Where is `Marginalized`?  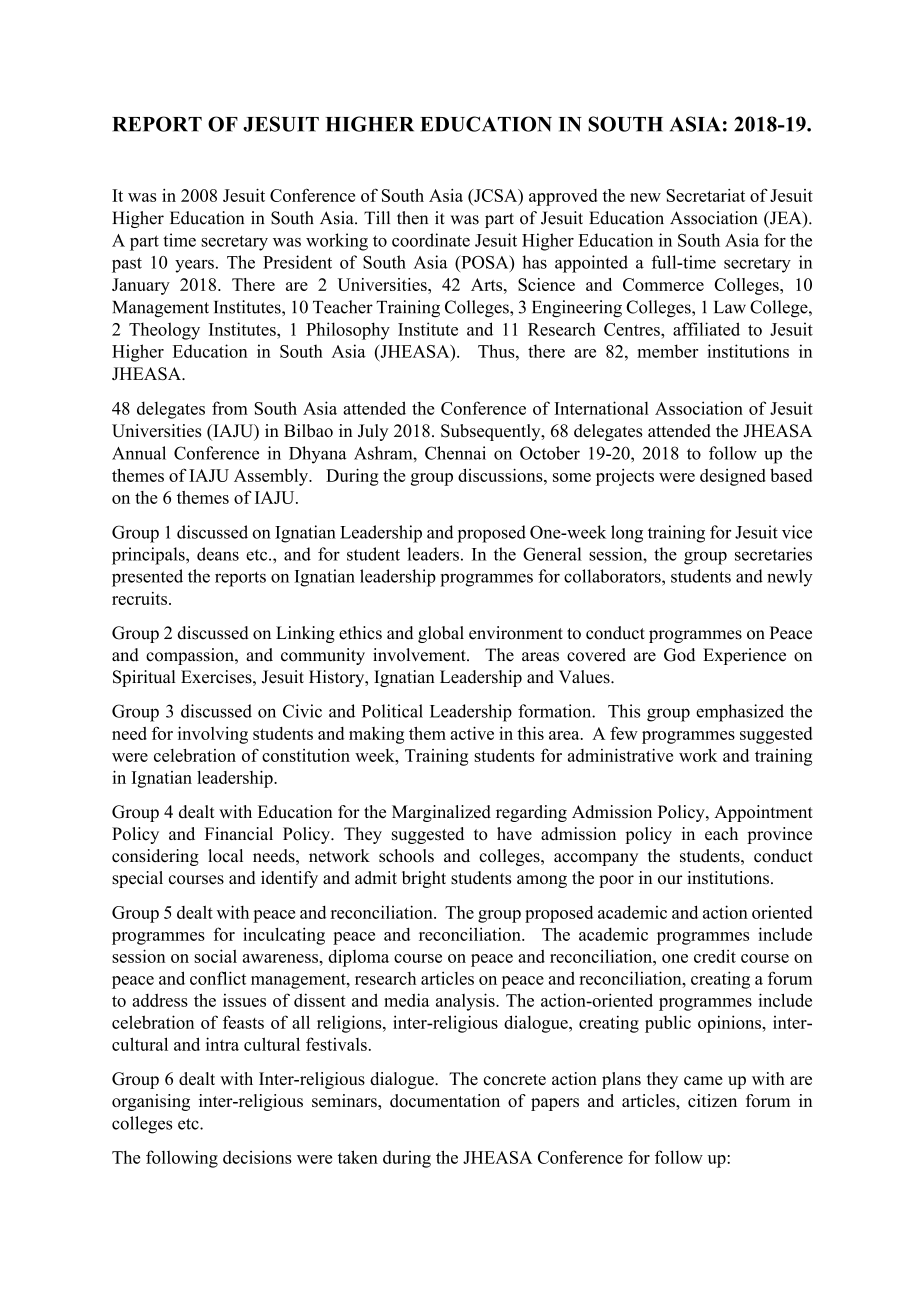 Marginalized is located at coordinates (441, 813).
